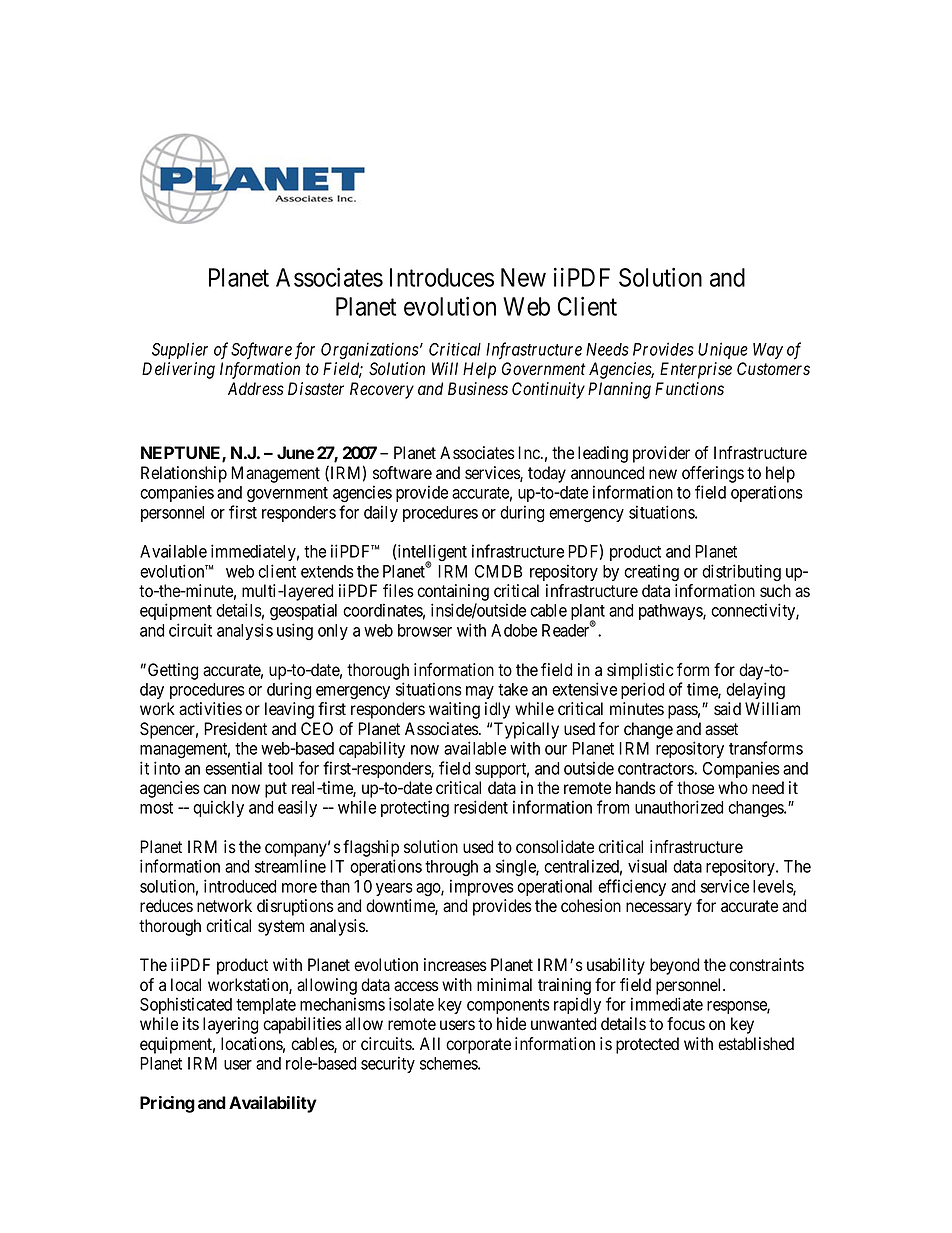 Image resolution: width=952 pixels, height=1233 pixels. I want to click on said, so click(727, 709).
